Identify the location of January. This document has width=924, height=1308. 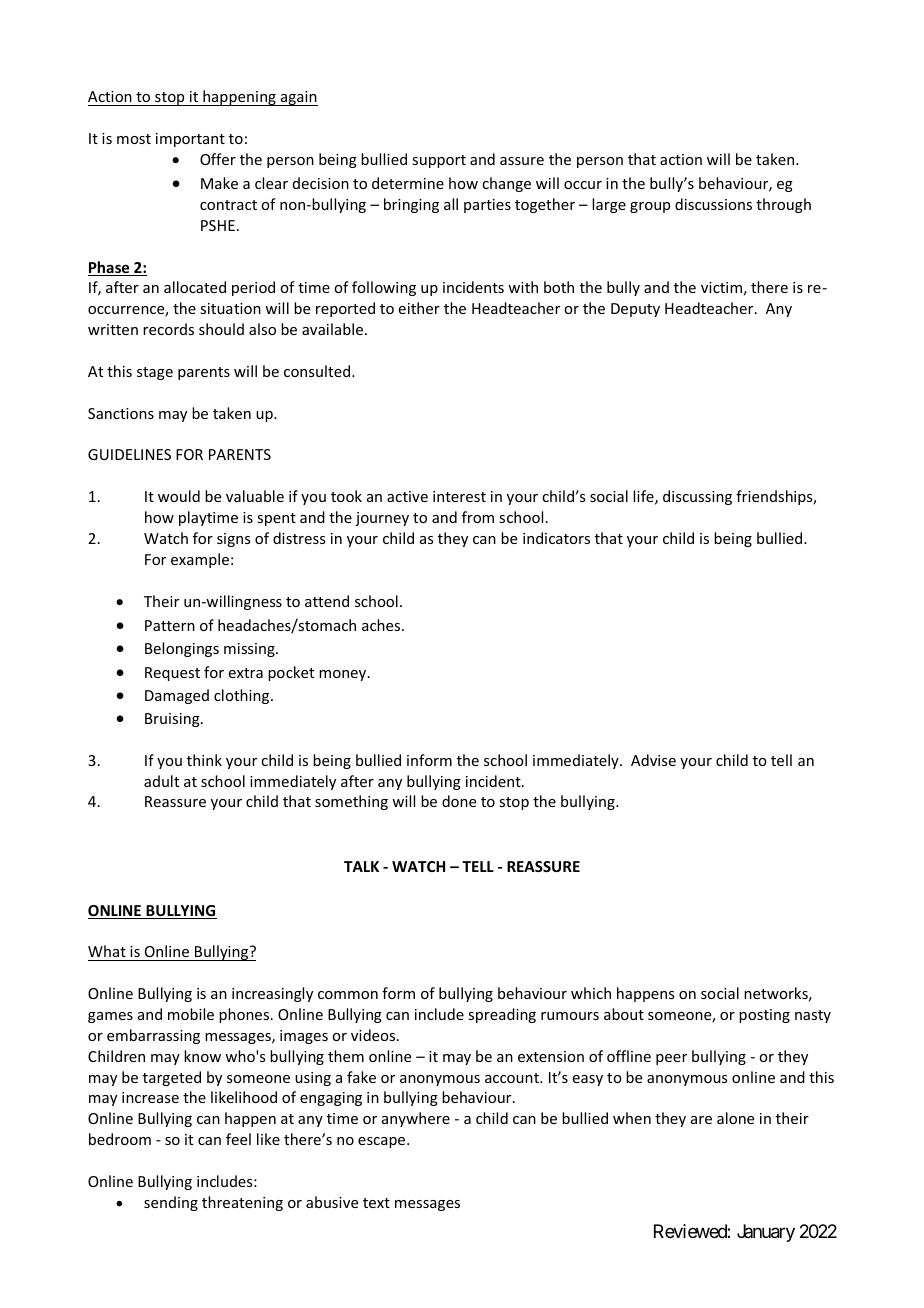
(766, 1233).
